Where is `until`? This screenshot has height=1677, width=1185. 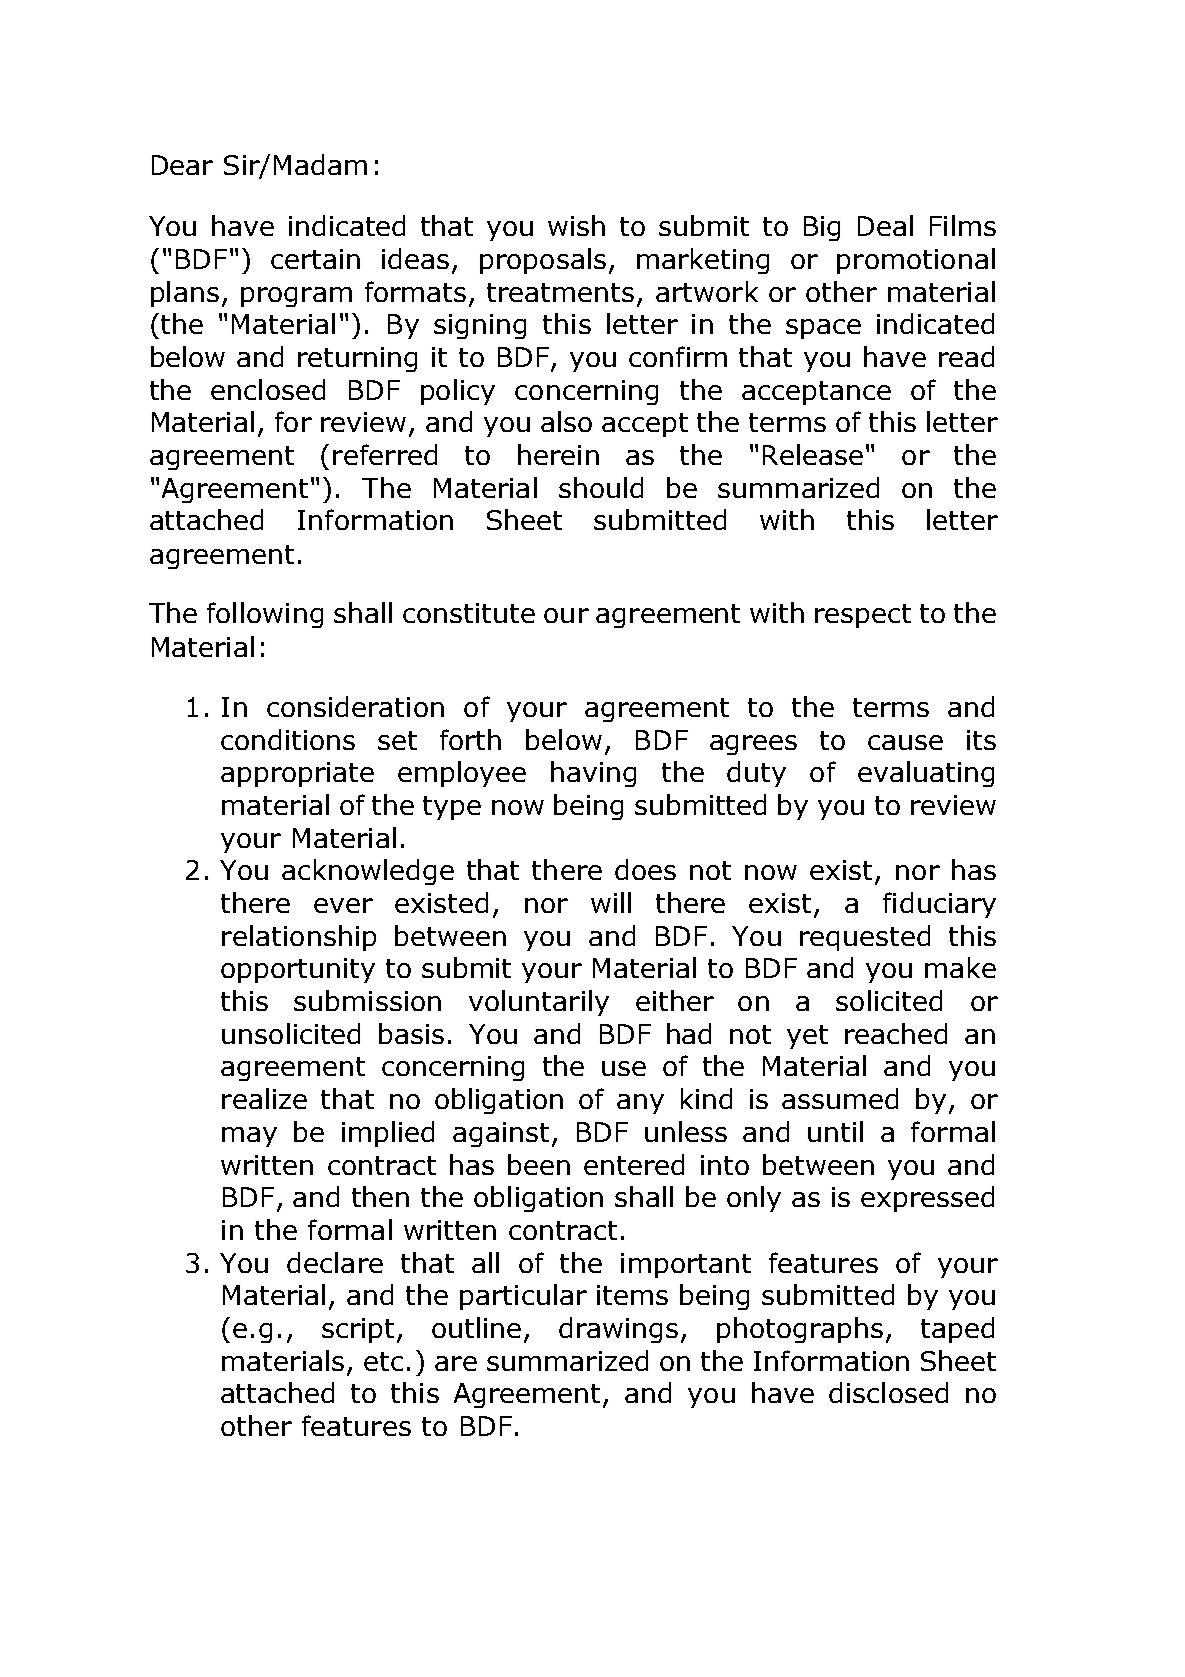 until is located at coordinates (835, 1131).
